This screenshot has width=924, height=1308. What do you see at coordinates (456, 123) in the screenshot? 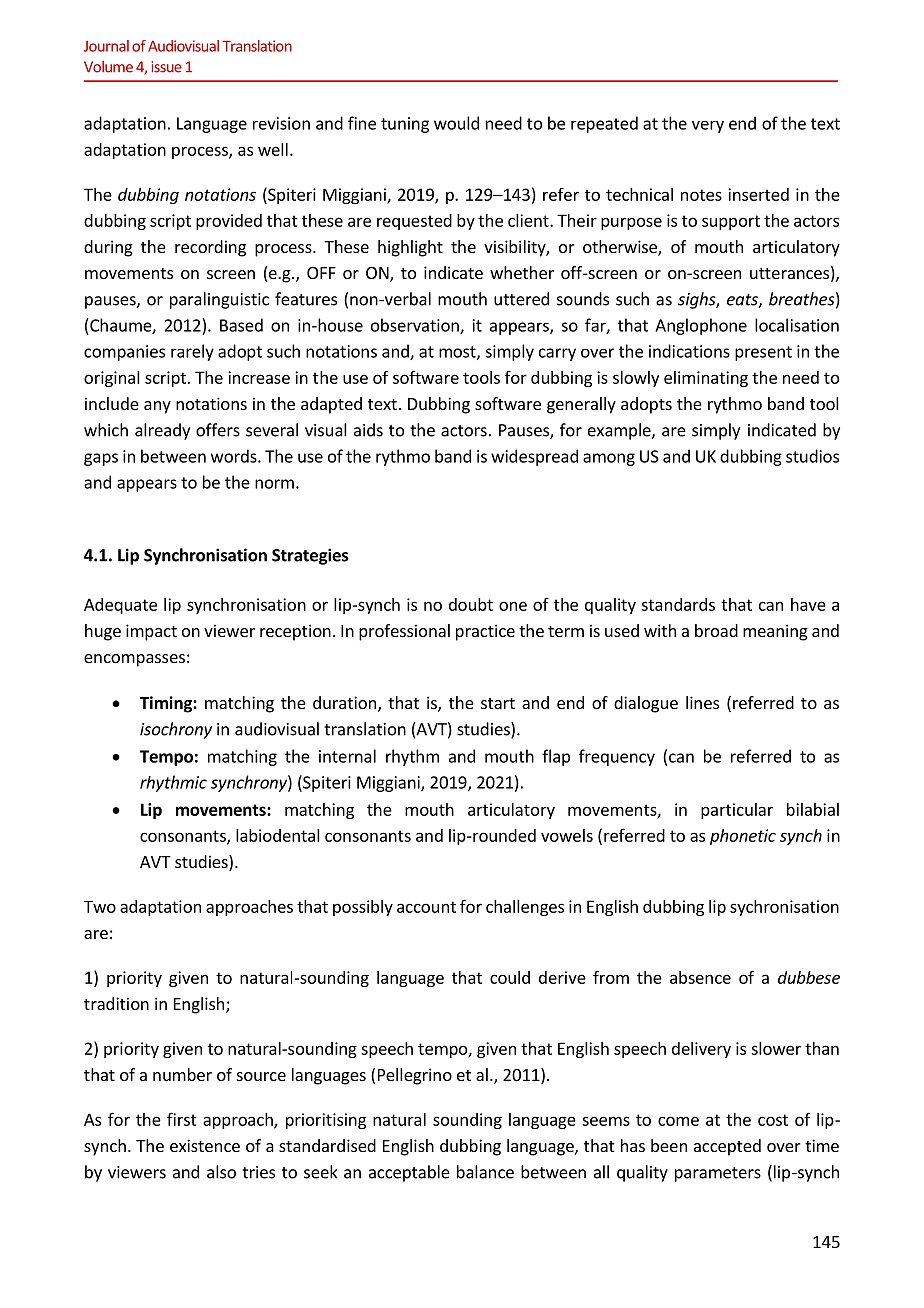
I see `would` at bounding box center [456, 123].
